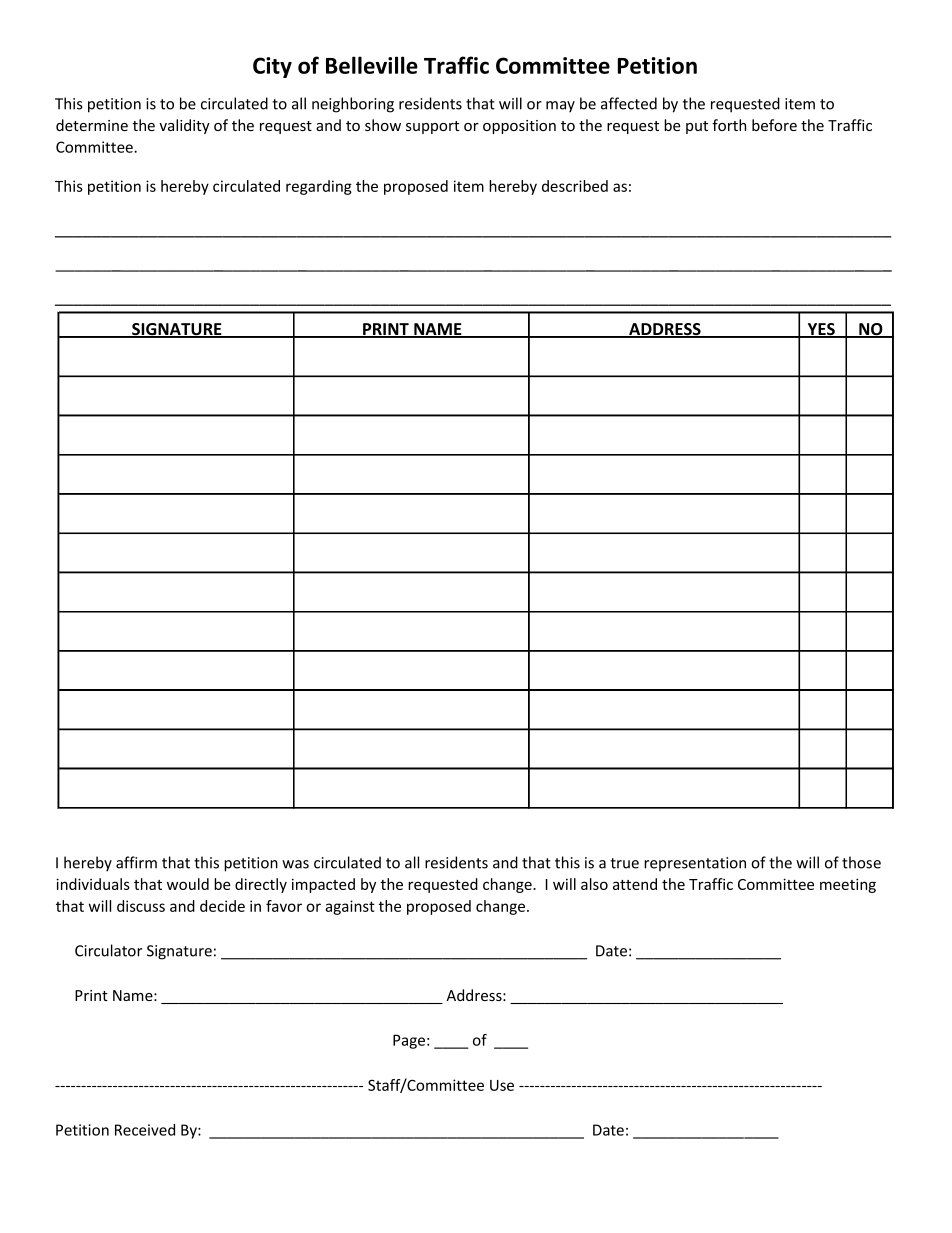  What do you see at coordinates (861, 862) in the screenshot?
I see `those` at bounding box center [861, 862].
